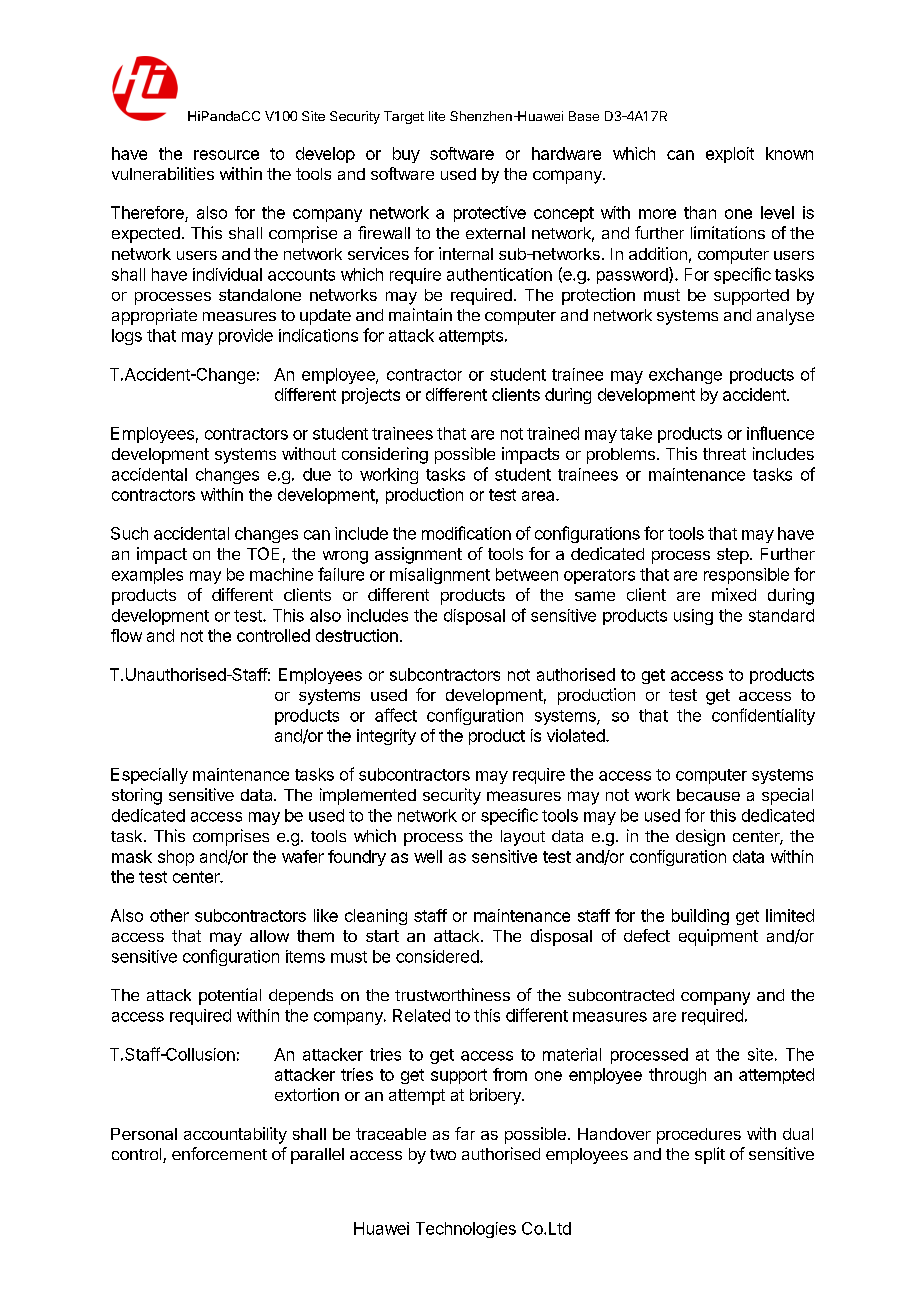 The image size is (924, 1308). Describe the element at coordinates (452, 994) in the screenshot. I see `trustworthiness` at that location.
